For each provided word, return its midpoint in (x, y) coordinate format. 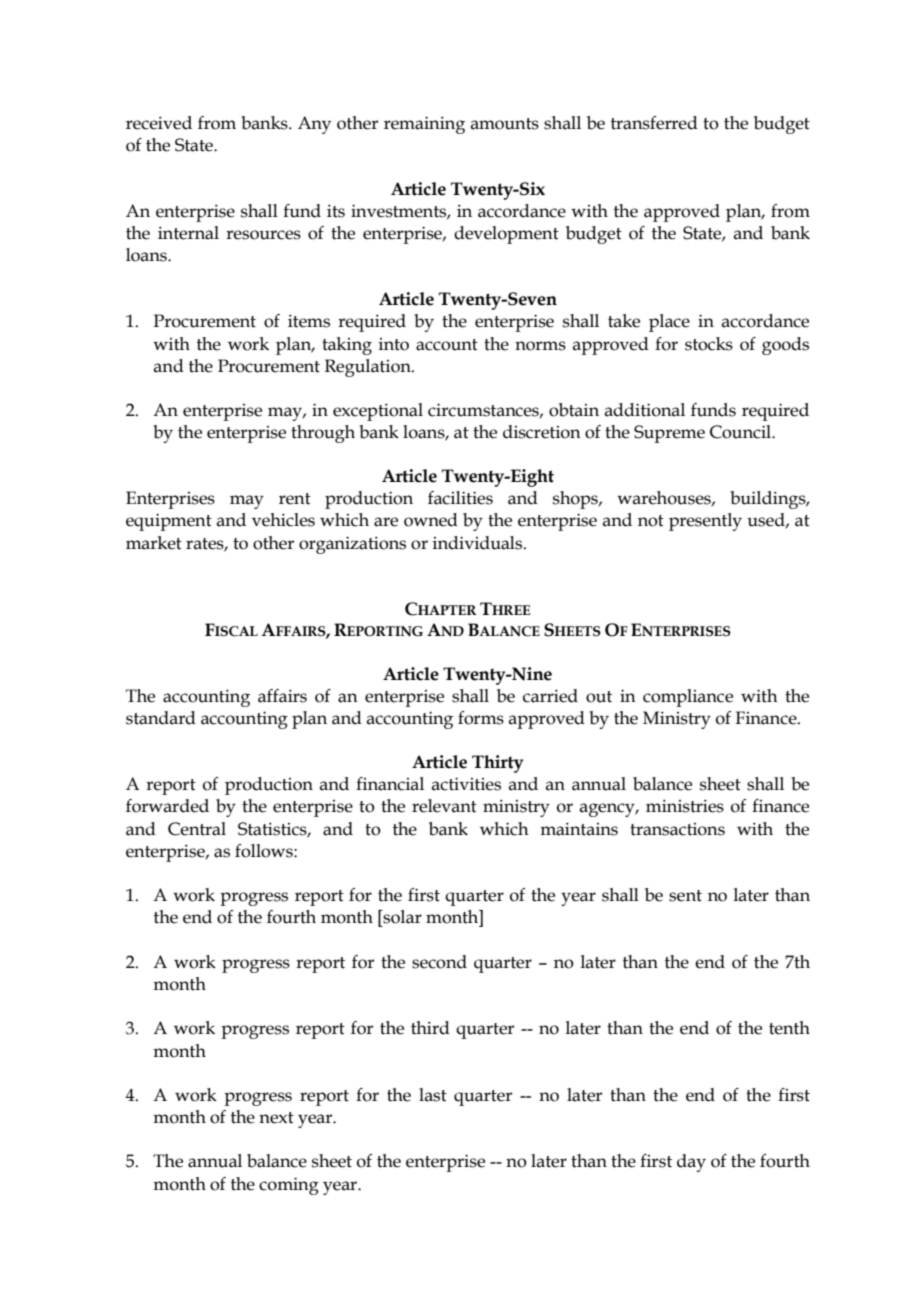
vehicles (283, 520)
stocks (709, 344)
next (276, 1118)
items (309, 321)
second (439, 962)
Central (197, 829)
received (159, 123)
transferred (654, 123)
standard (161, 718)
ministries (685, 806)
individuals (479, 543)
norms (540, 346)
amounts (505, 124)
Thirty (497, 764)
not (651, 521)
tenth (789, 1028)
